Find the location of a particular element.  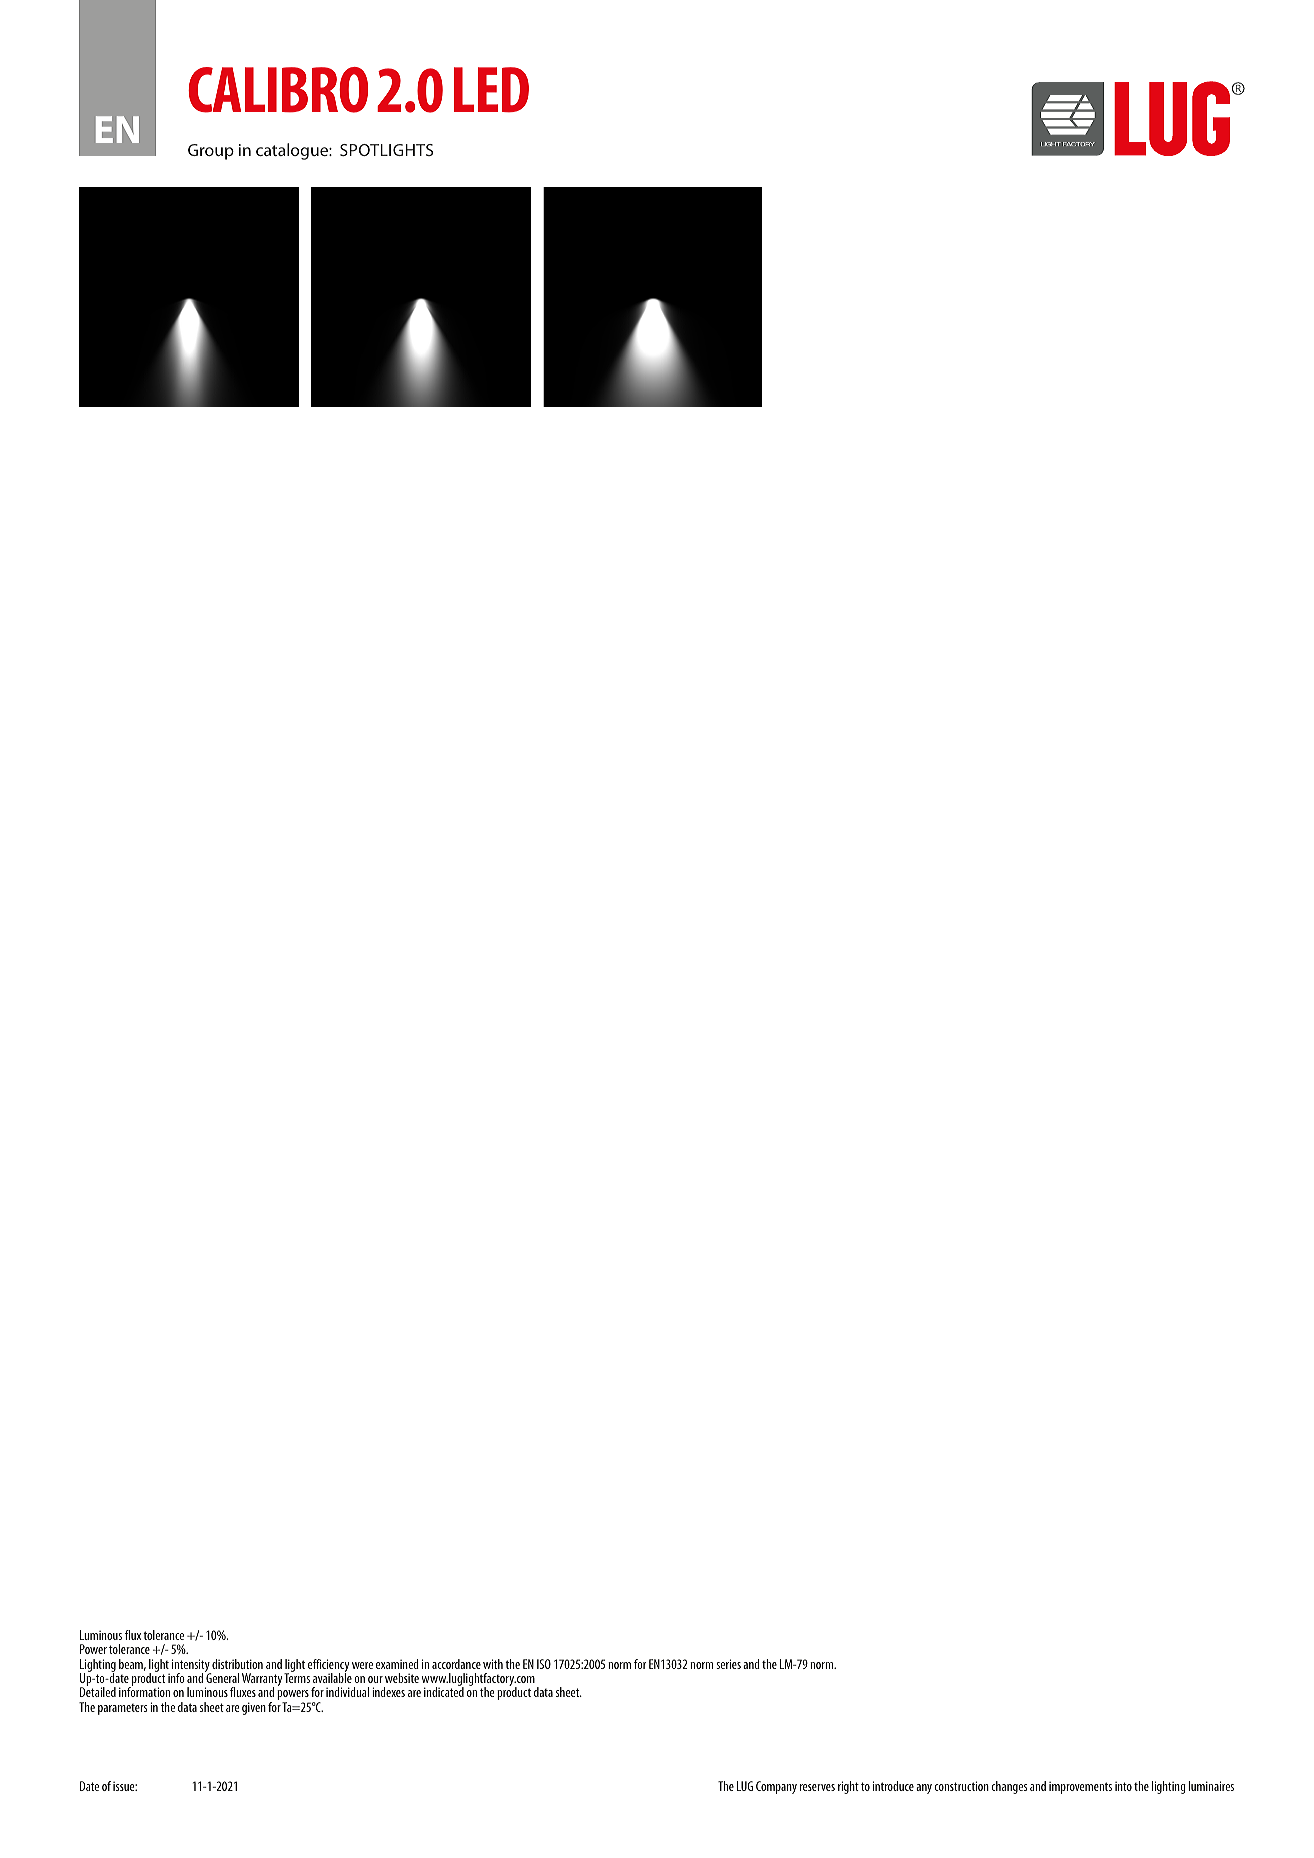

with is located at coordinates (493, 1664).
